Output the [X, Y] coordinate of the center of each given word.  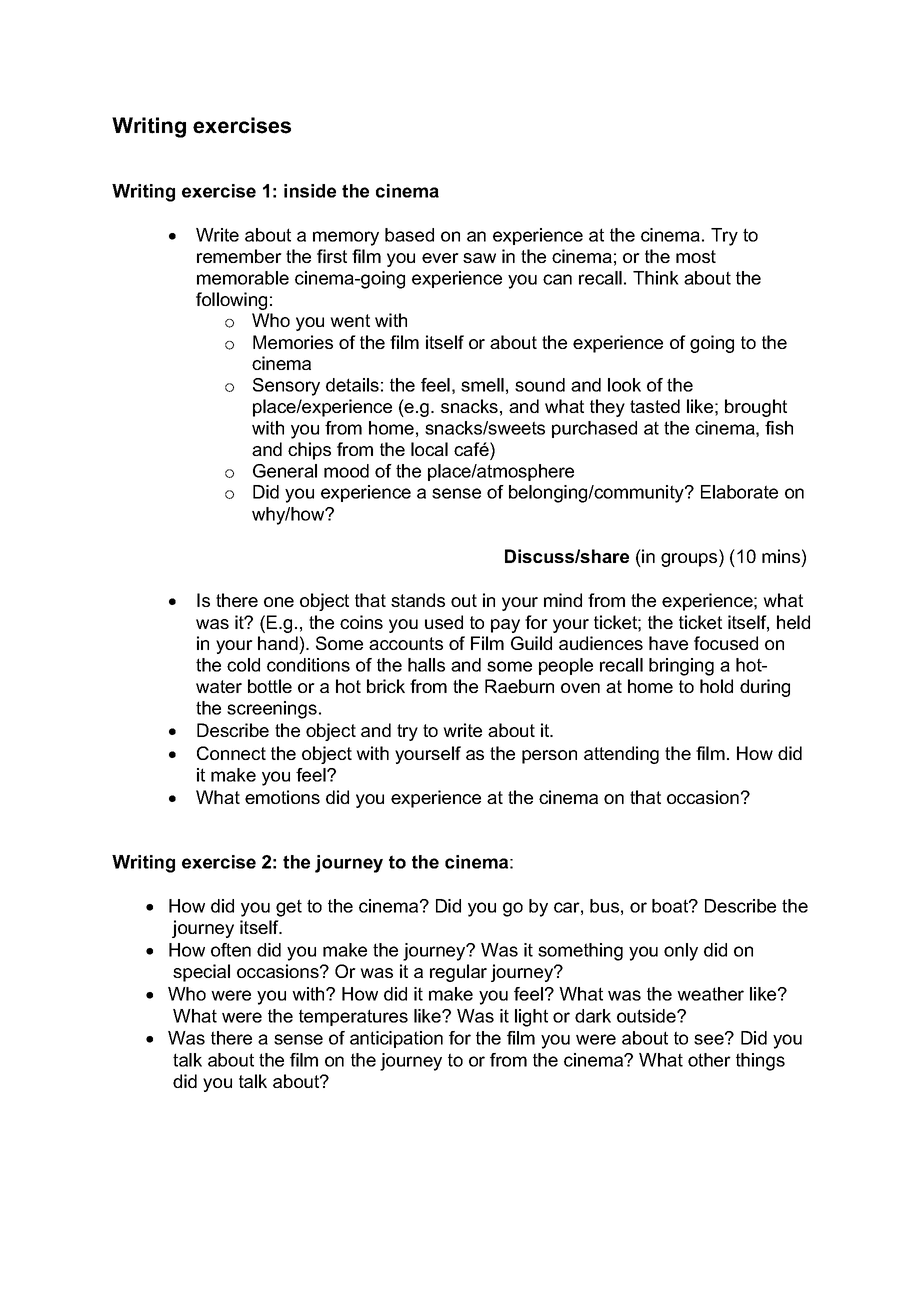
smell [482, 385]
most [696, 256]
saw [479, 258]
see [710, 1039]
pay [505, 626]
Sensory [286, 387]
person [549, 757]
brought [756, 408]
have [668, 643]
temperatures [353, 1017]
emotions [282, 797]
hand [278, 643]
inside [310, 191]
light [531, 1018]
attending [621, 755]
